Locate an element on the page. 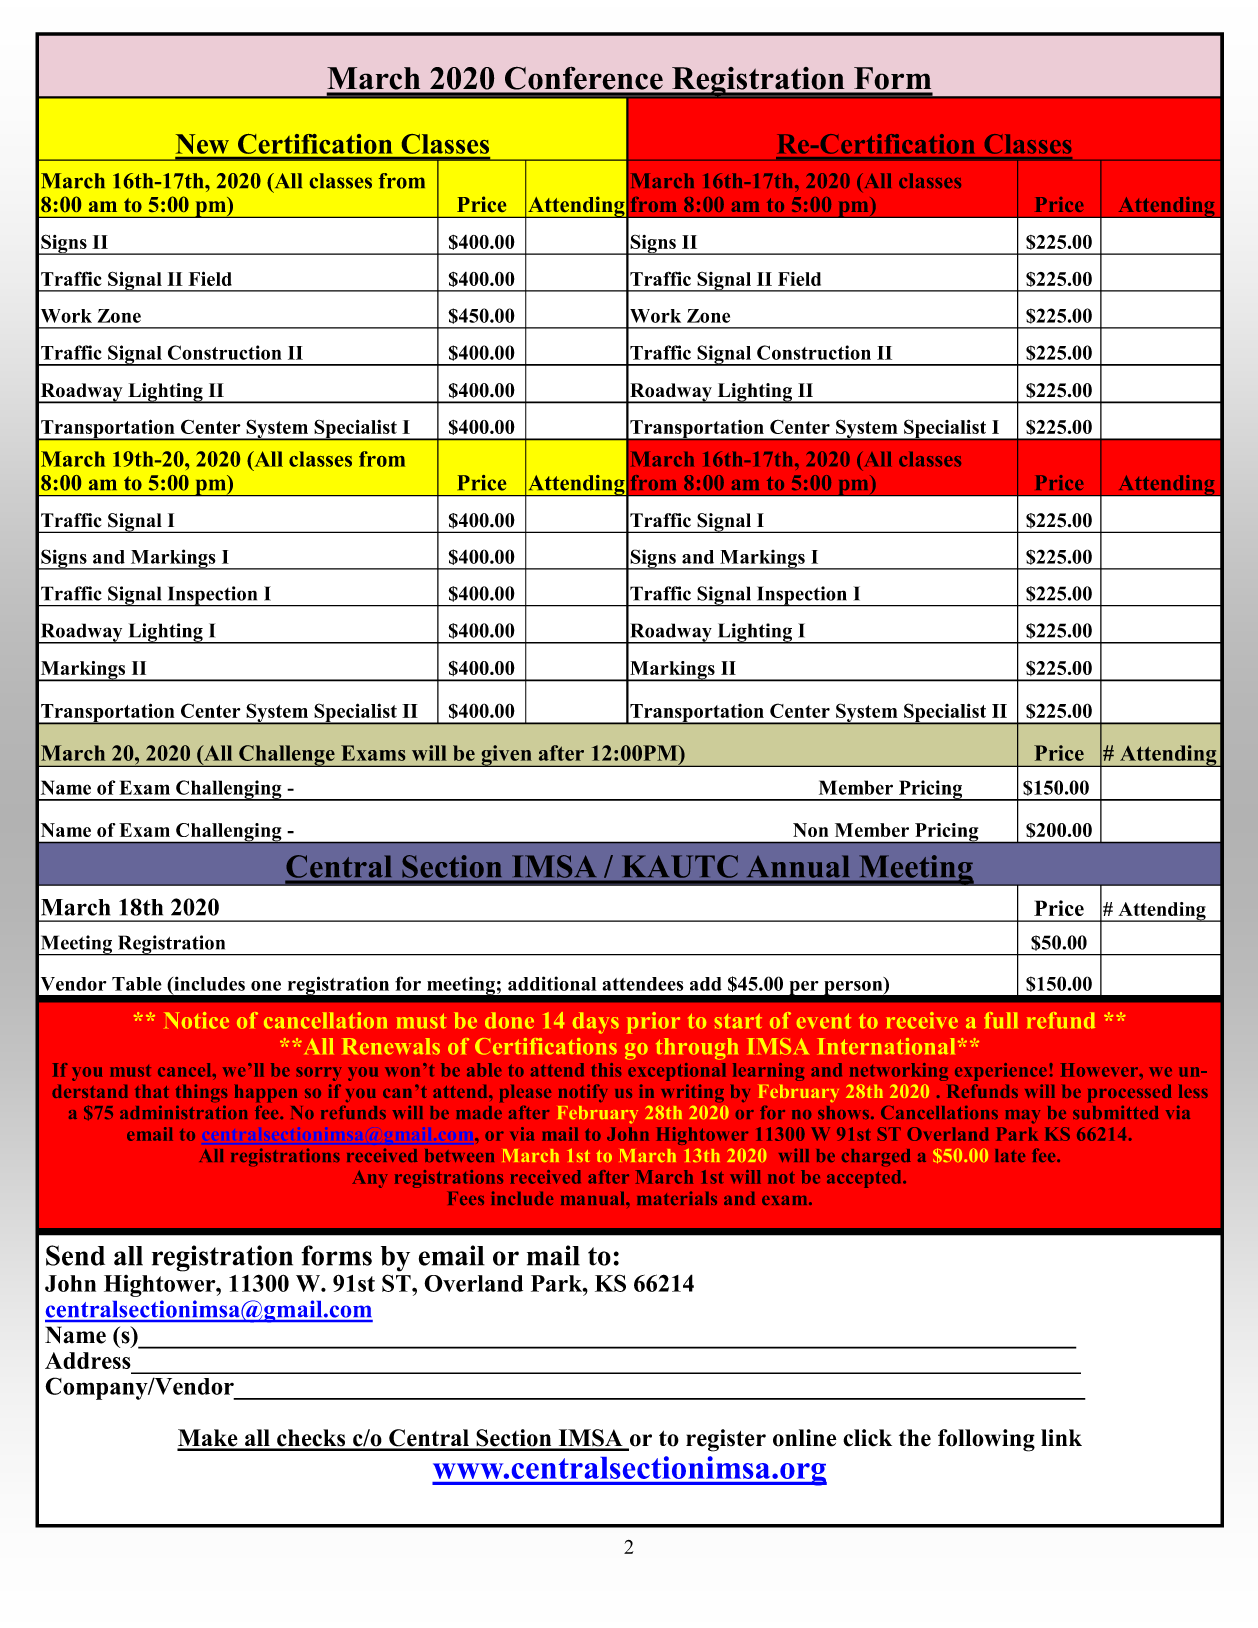 This image has width=1258, height=1628. notify is located at coordinates (583, 1093).
